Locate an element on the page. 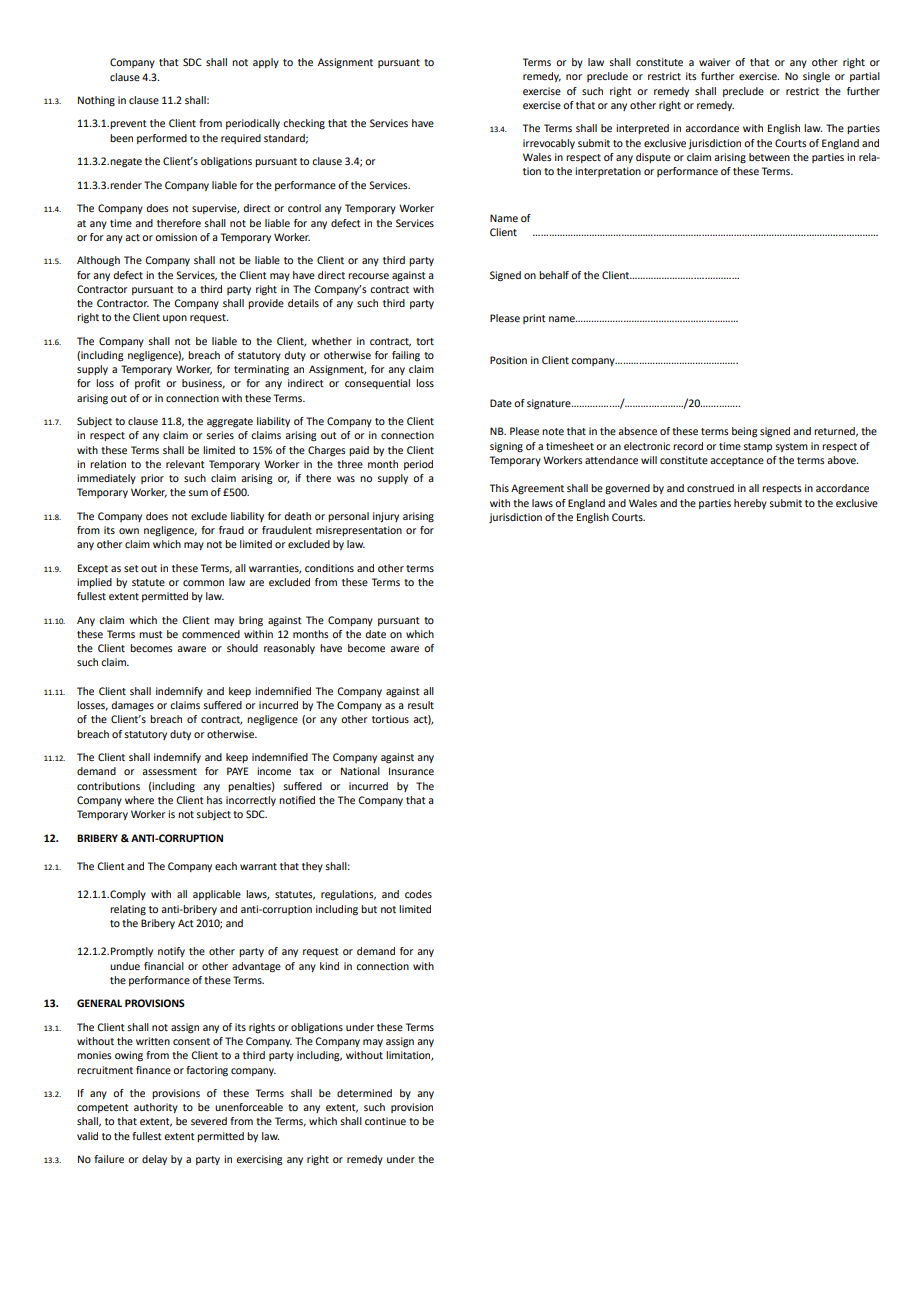 This page has height=1308, width=924. single is located at coordinates (816, 77).
